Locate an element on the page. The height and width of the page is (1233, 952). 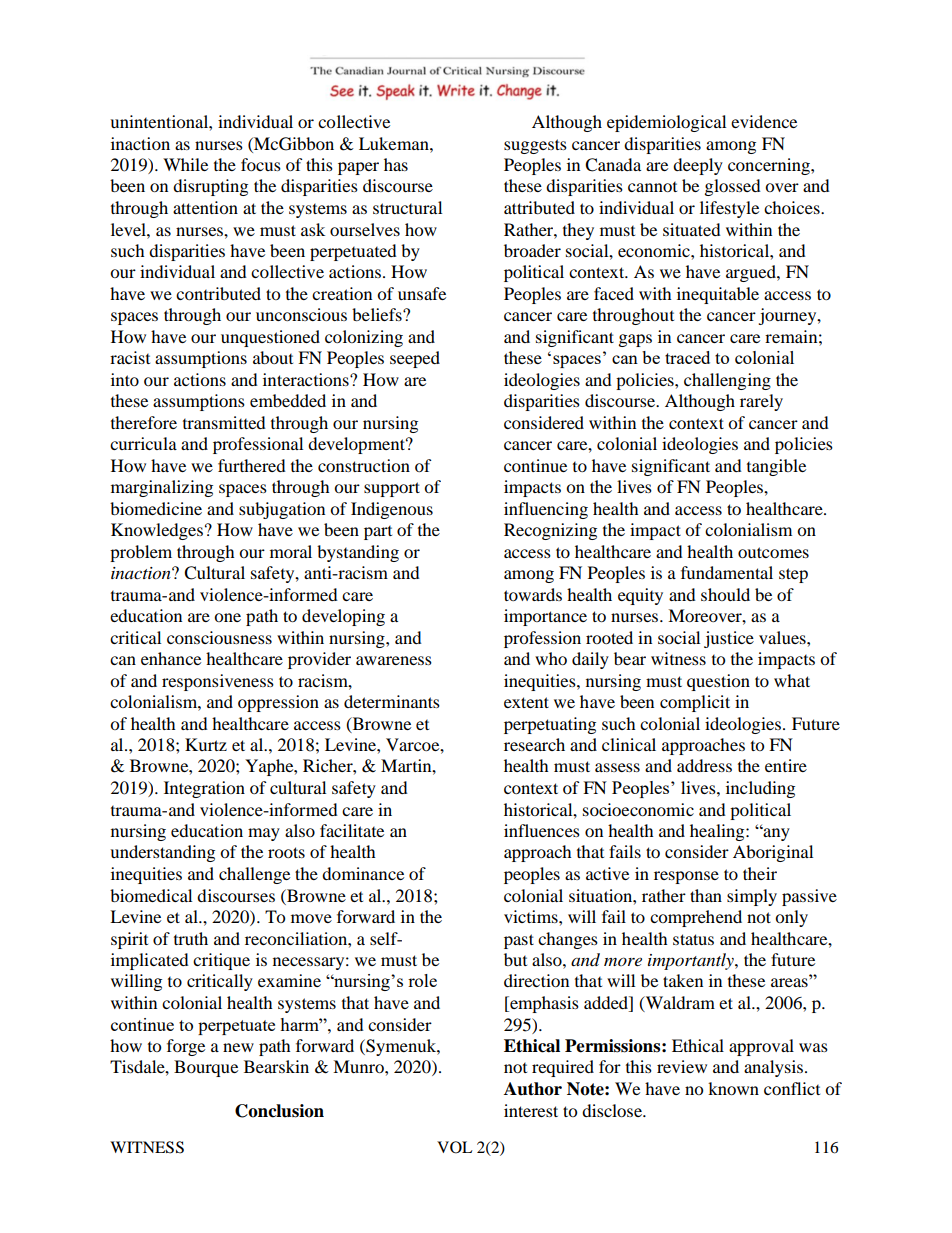
their is located at coordinates (760, 873).
